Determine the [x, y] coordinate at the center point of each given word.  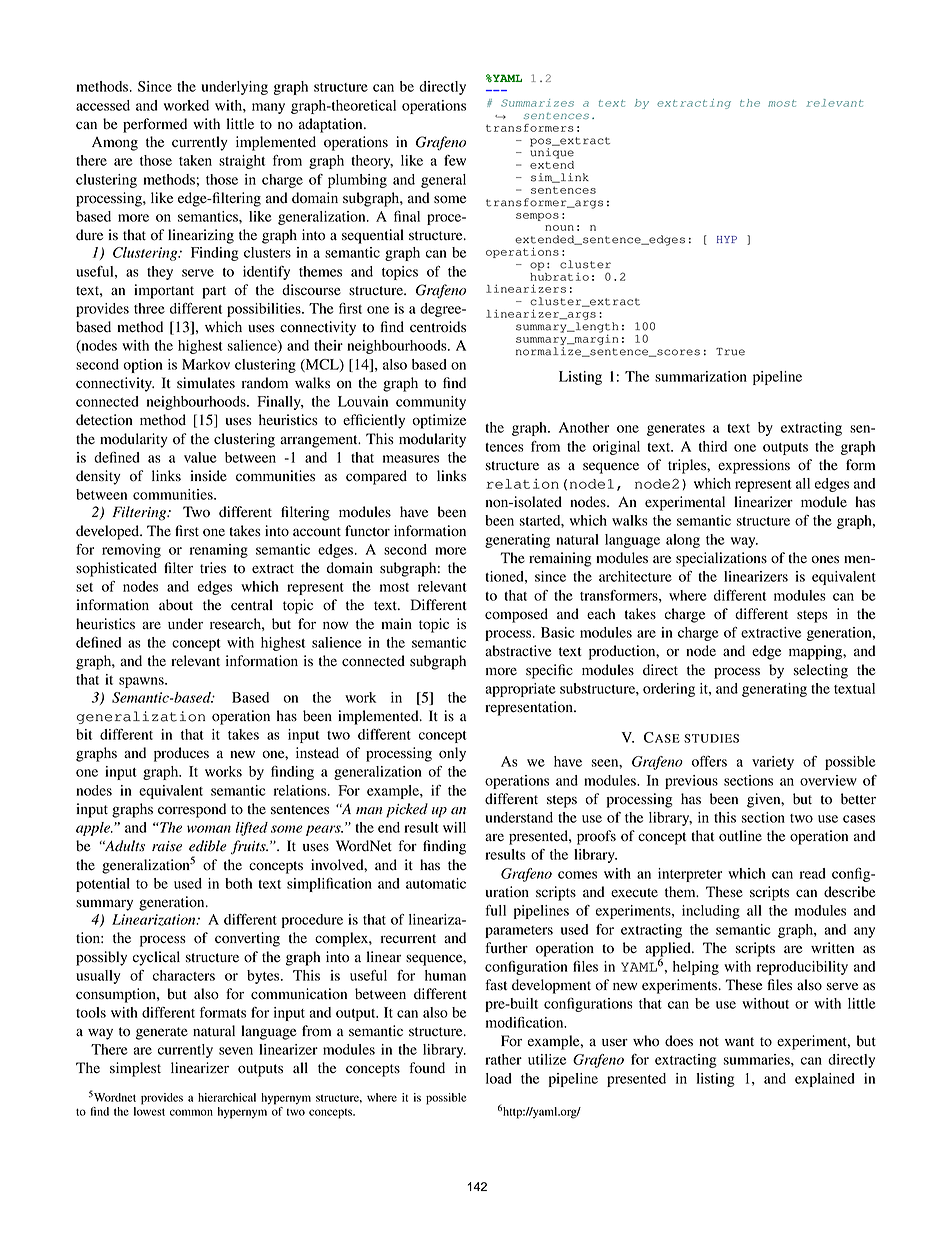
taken [195, 160]
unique [552, 152]
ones [825, 559]
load [499, 1078]
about [176, 605]
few [455, 160]
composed [516, 615]
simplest [135, 1069]
